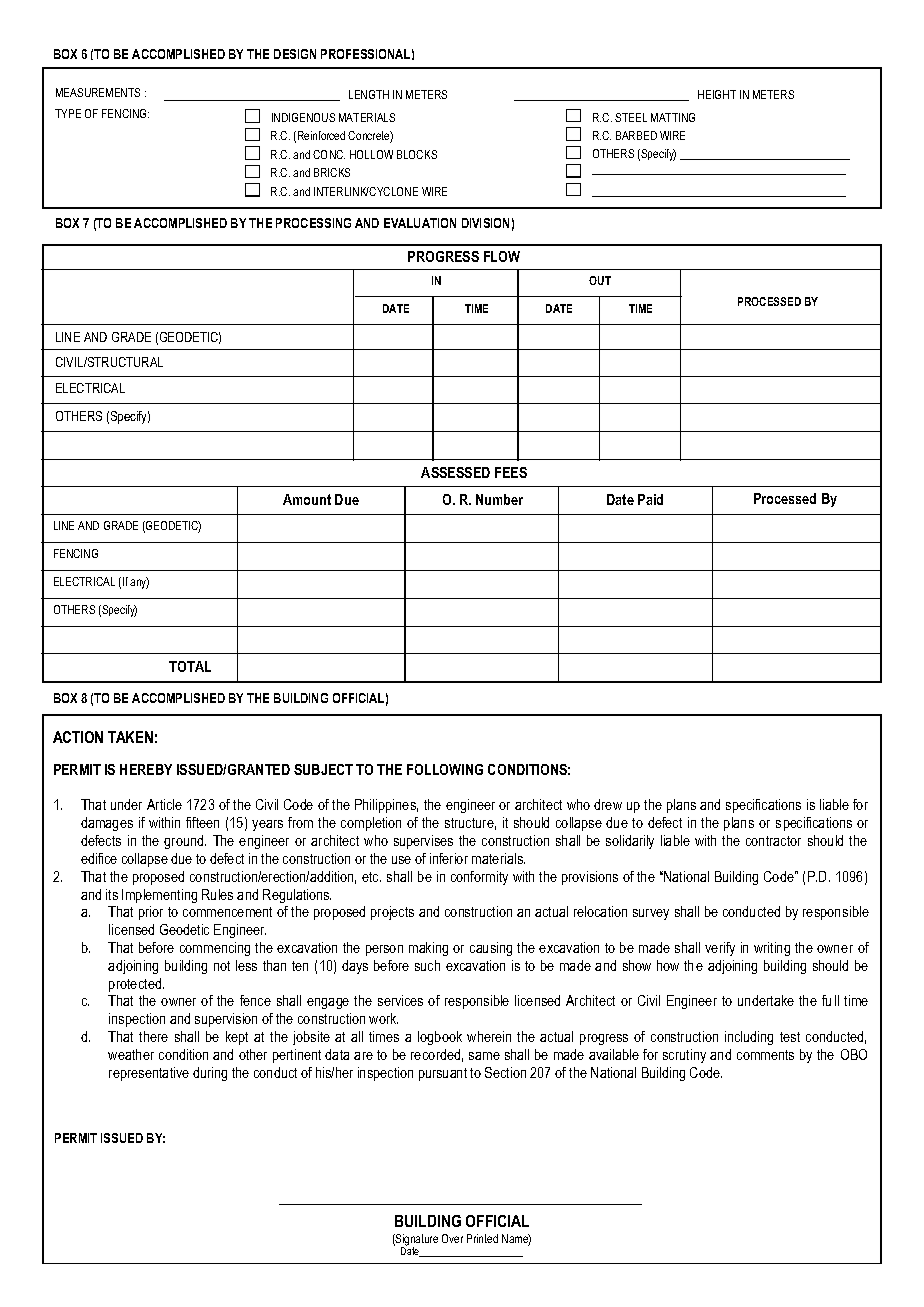 The image size is (924, 1307). What do you see at coordinates (98, 92) in the page?
I see `MEASUREMENTS` at bounding box center [98, 92].
